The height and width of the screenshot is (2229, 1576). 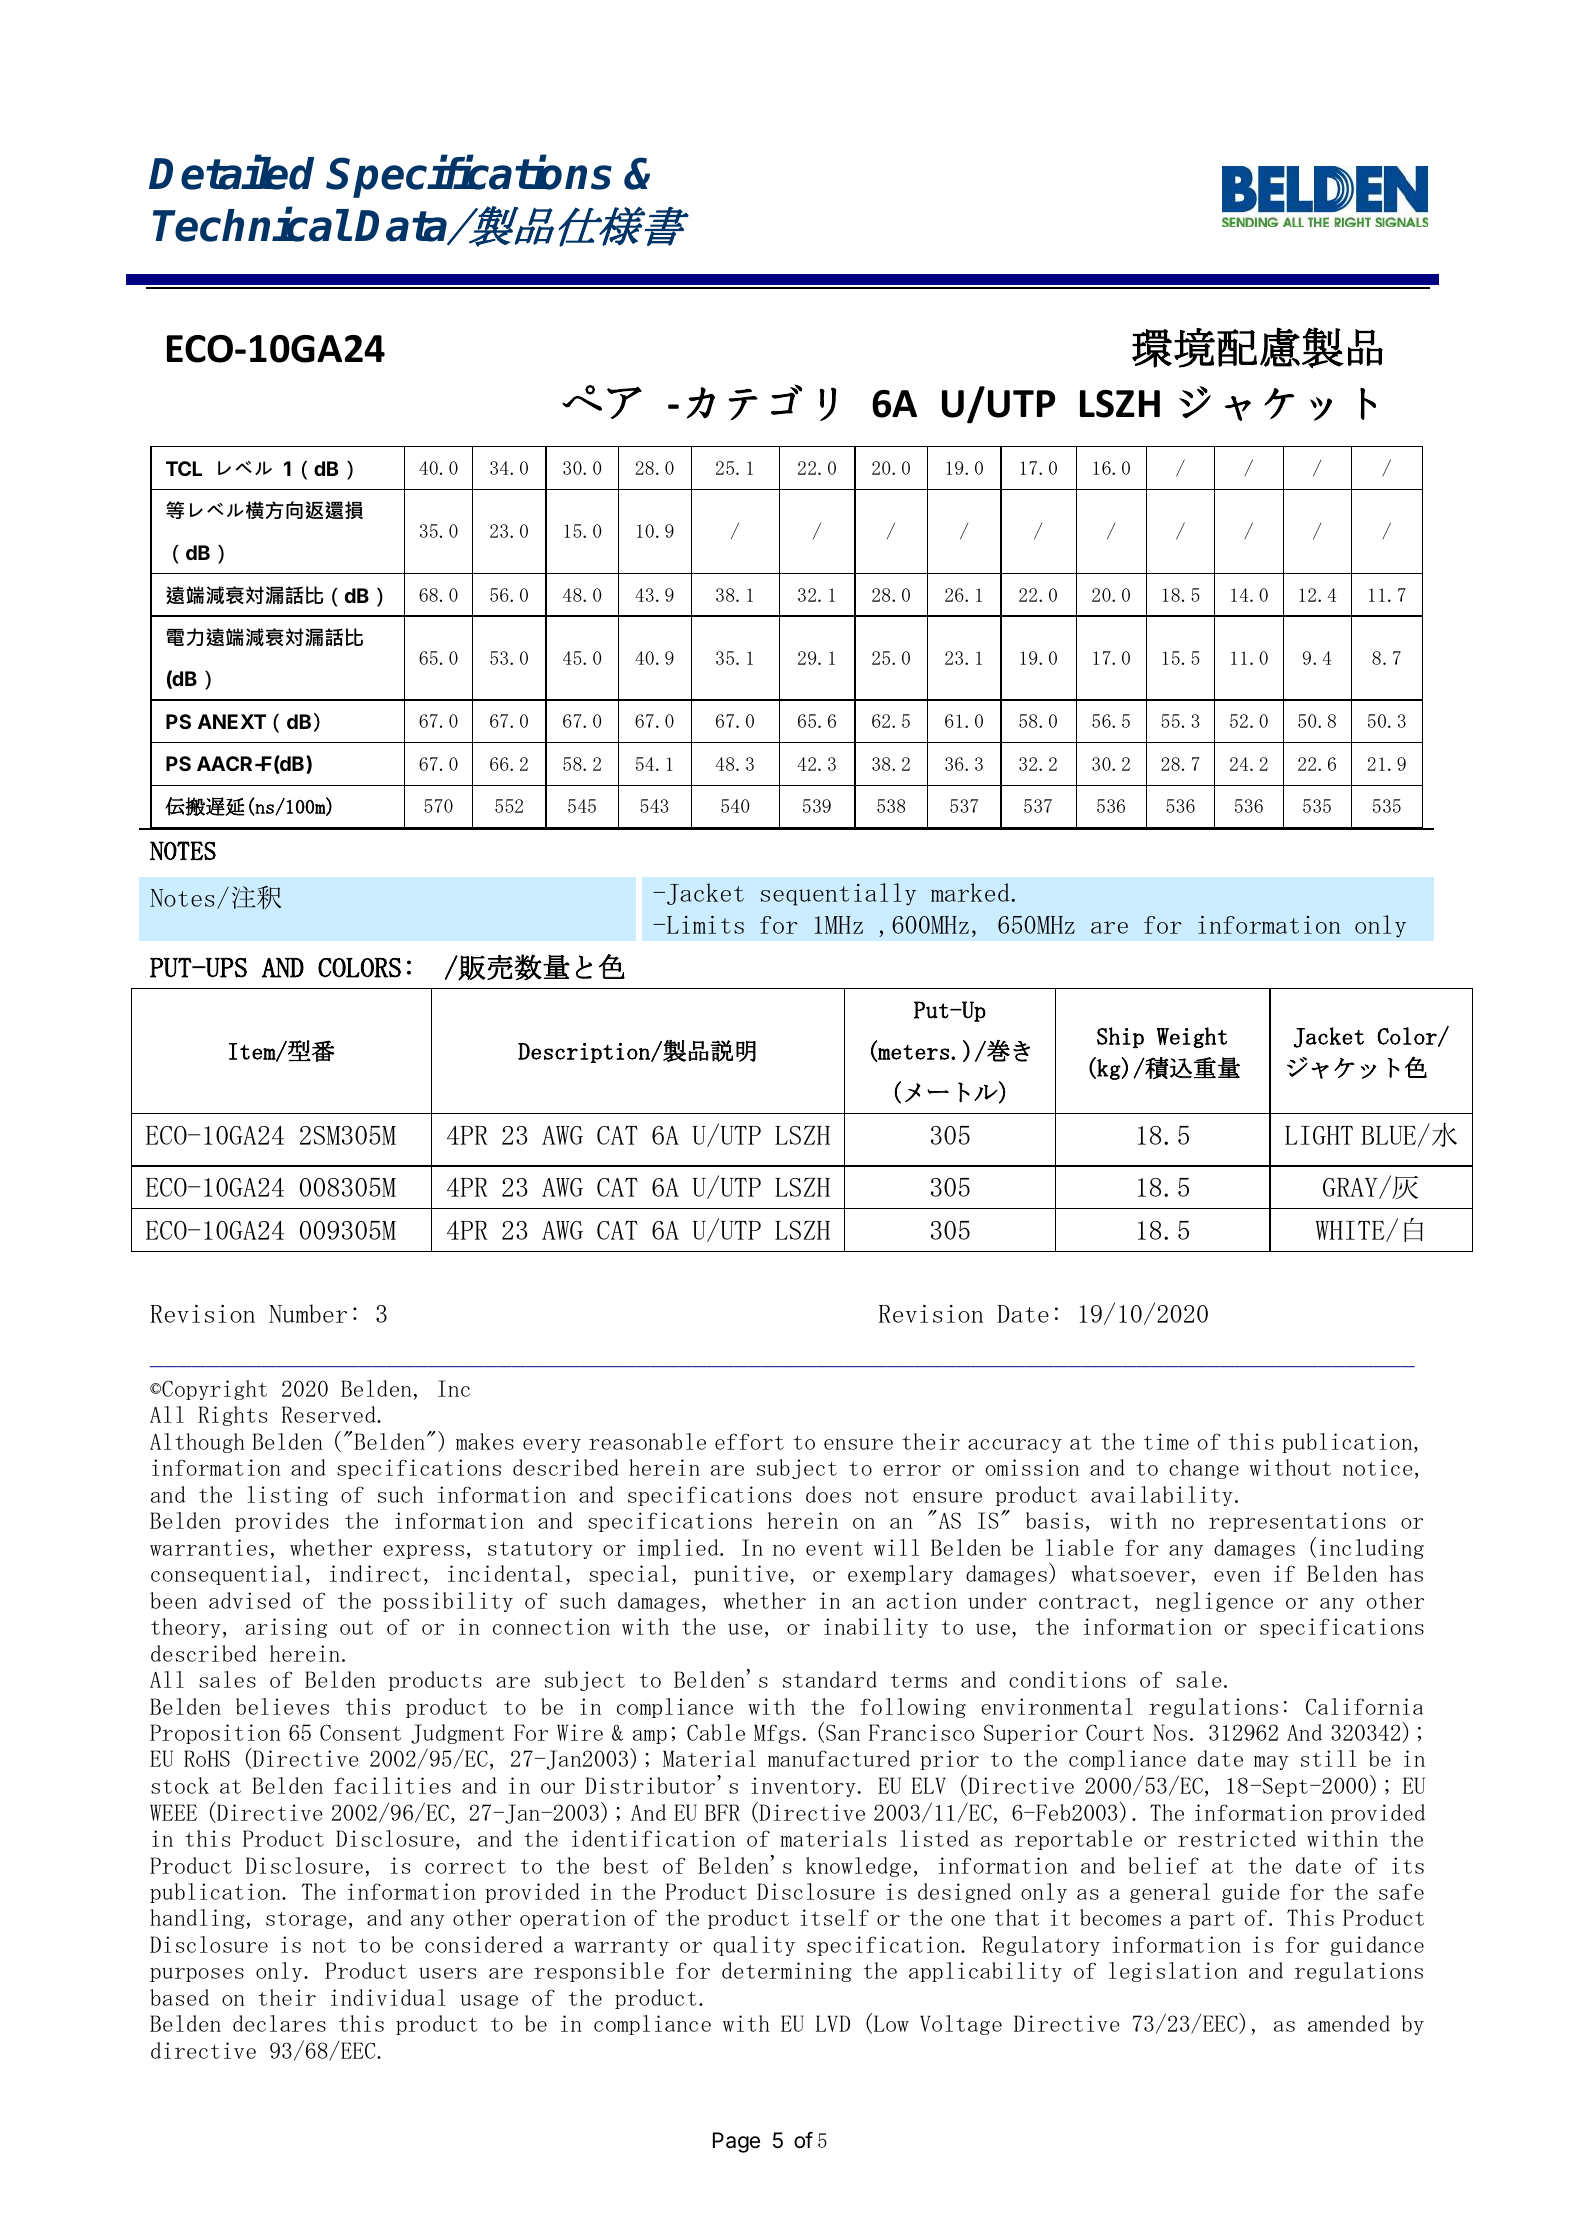 I want to click on sequentially, so click(x=838, y=894).
